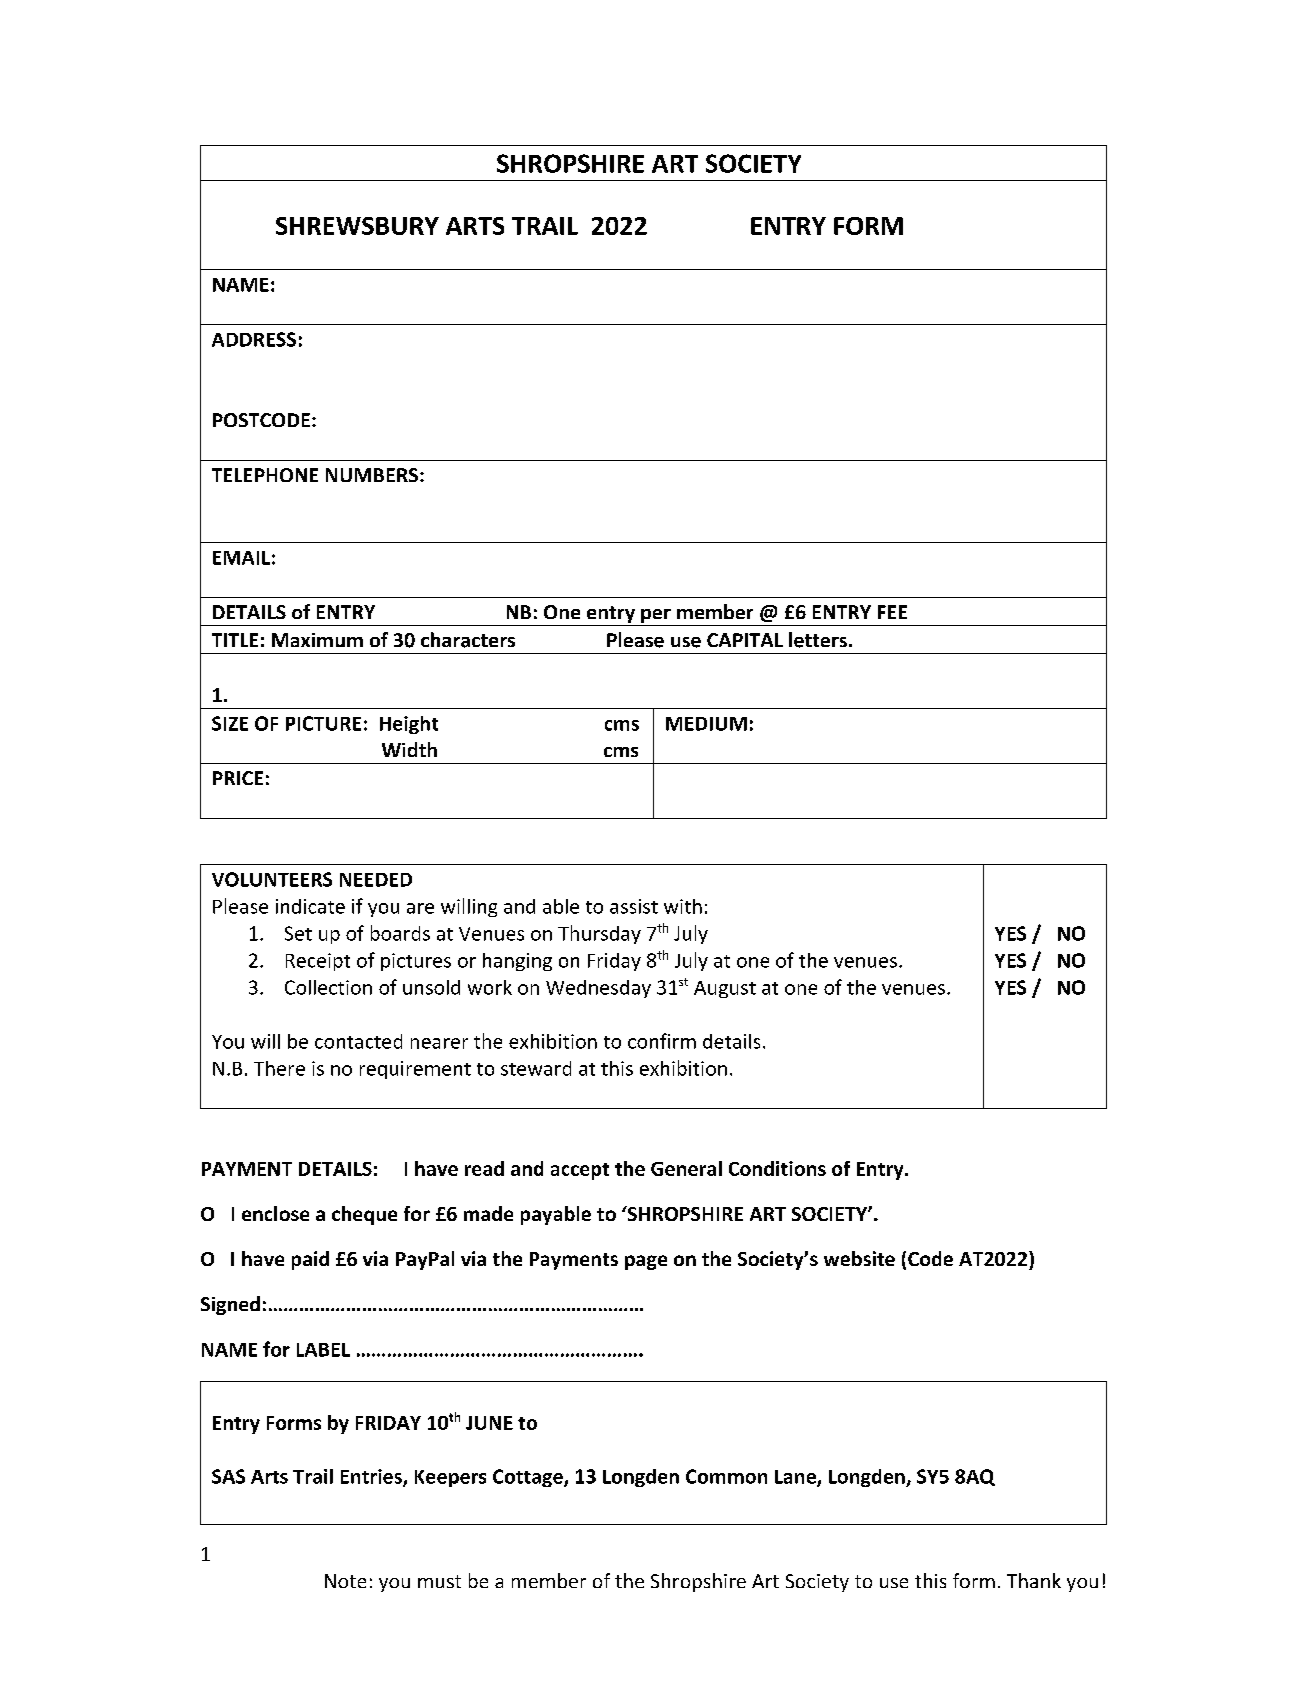 This screenshot has height=1692, width=1307. What do you see at coordinates (357, 226) in the screenshot?
I see `SHREWSBURY` at bounding box center [357, 226].
